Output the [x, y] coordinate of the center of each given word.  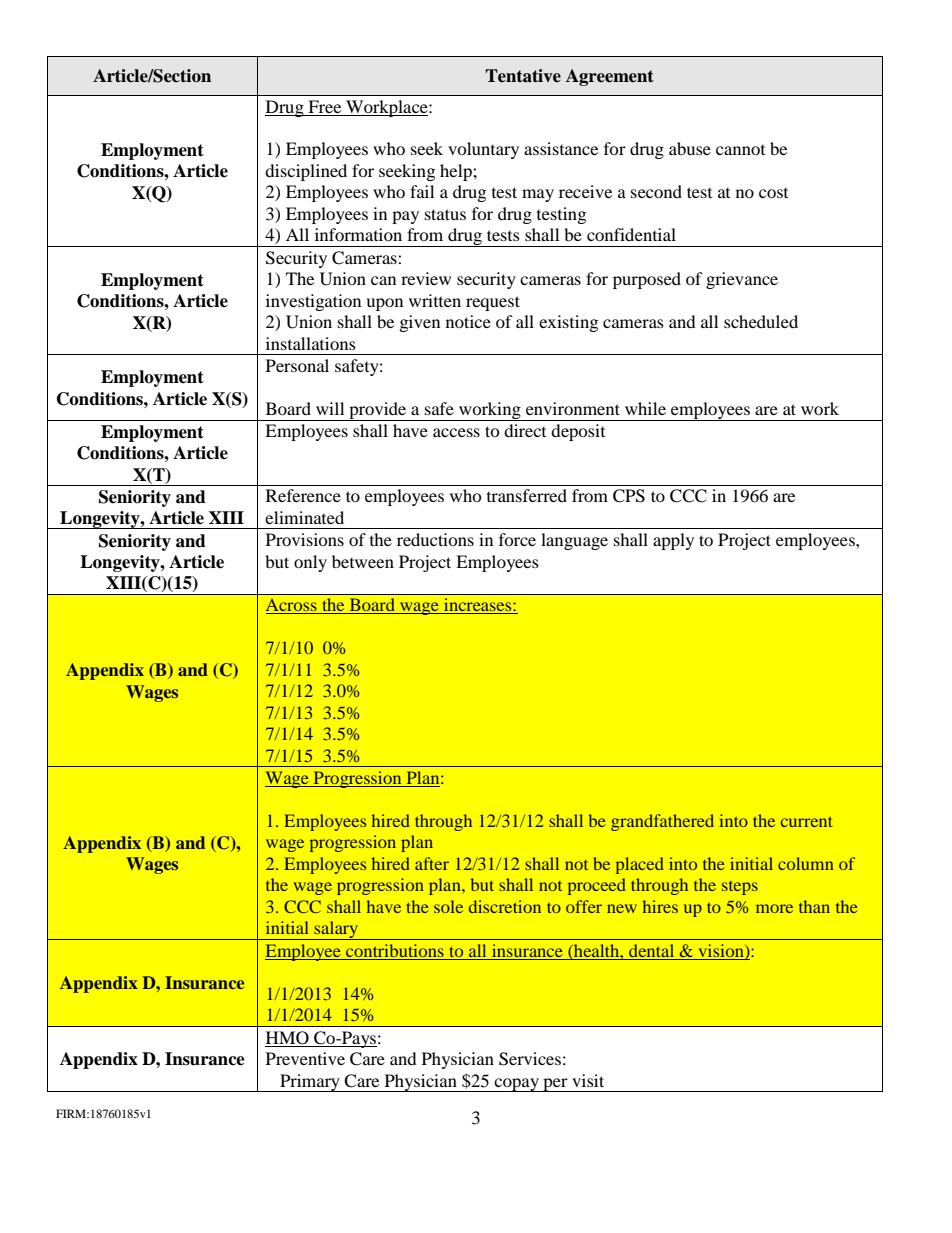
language [574, 541]
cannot [740, 150]
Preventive [305, 1058]
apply [673, 541]
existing [568, 323]
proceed [597, 886]
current [807, 822]
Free [324, 106]
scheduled [761, 321]
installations [311, 343]
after [432, 863]
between [363, 561]
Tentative [523, 76]
